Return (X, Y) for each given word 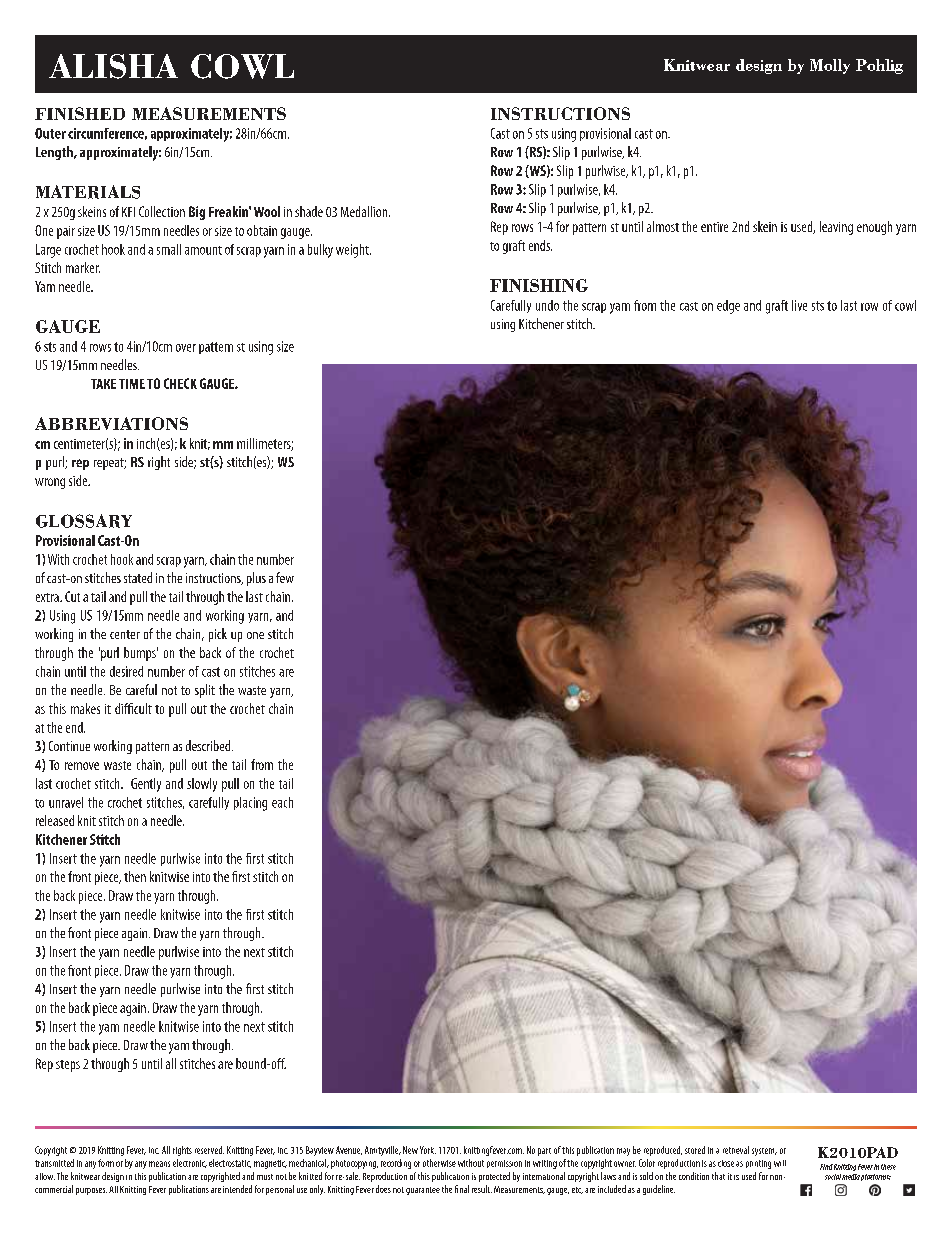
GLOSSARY (84, 521)
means (159, 1164)
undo (547, 305)
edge (728, 307)
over (186, 348)
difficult (133, 708)
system (764, 1152)
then (135, 876)
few (285, 577)
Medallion (365, 211)
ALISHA (113, 66)
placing (250, 804)
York (428, 1150)
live (799, 305)
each (282, 802)
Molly (830, 66)
